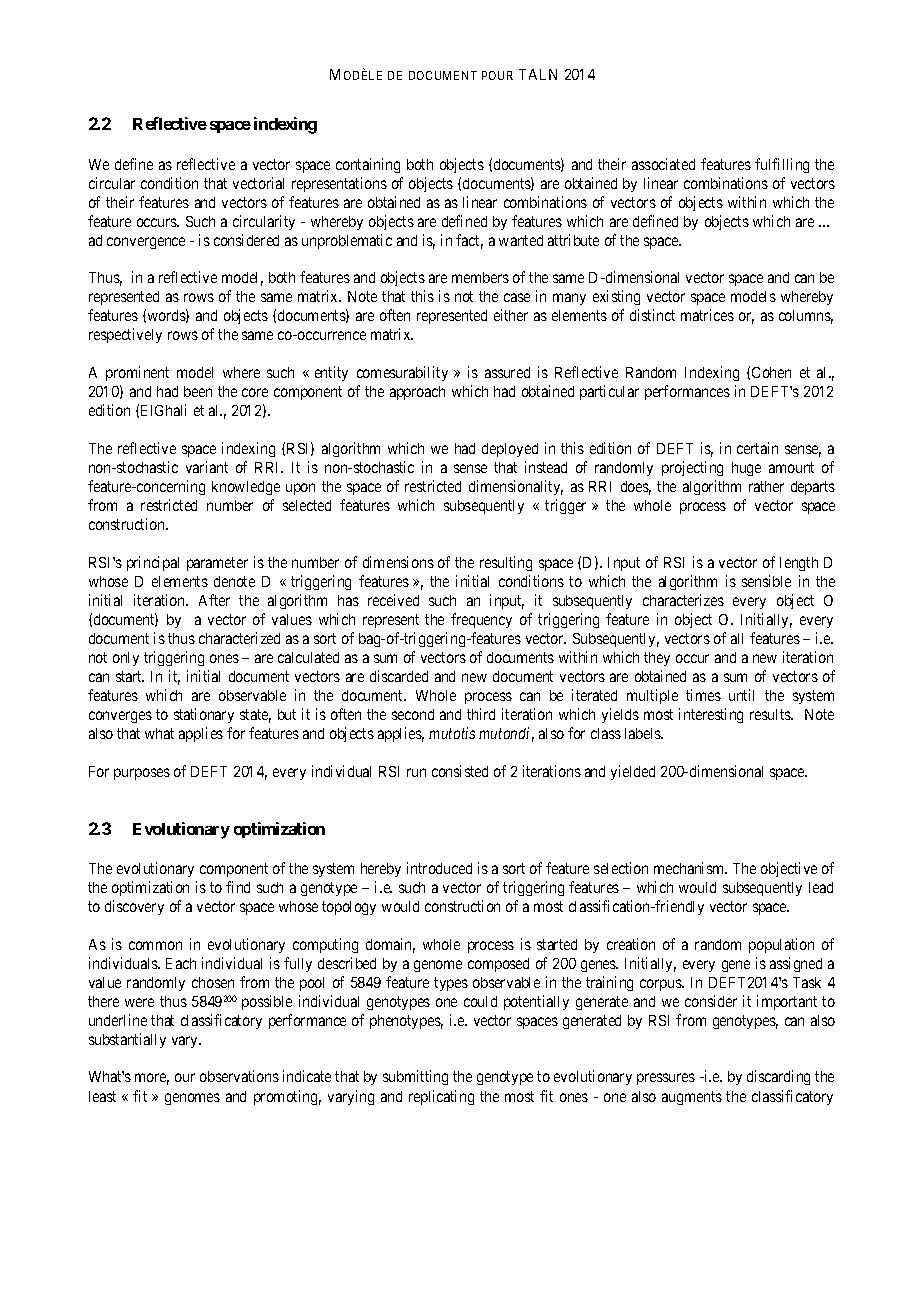 This document has height=1308, width=924. I want to click on been, so click(198, 391).
